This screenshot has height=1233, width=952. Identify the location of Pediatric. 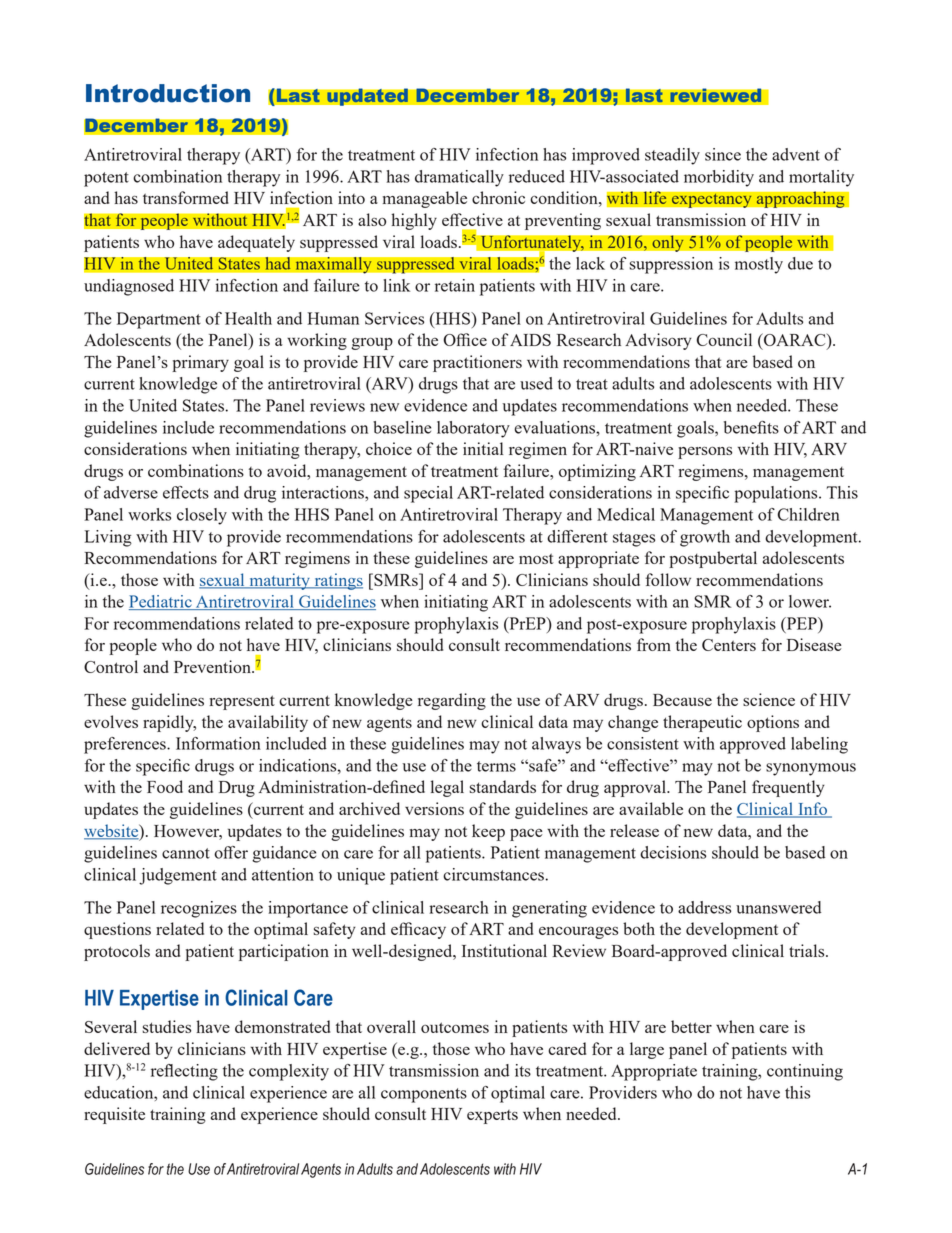
(161, 602).
